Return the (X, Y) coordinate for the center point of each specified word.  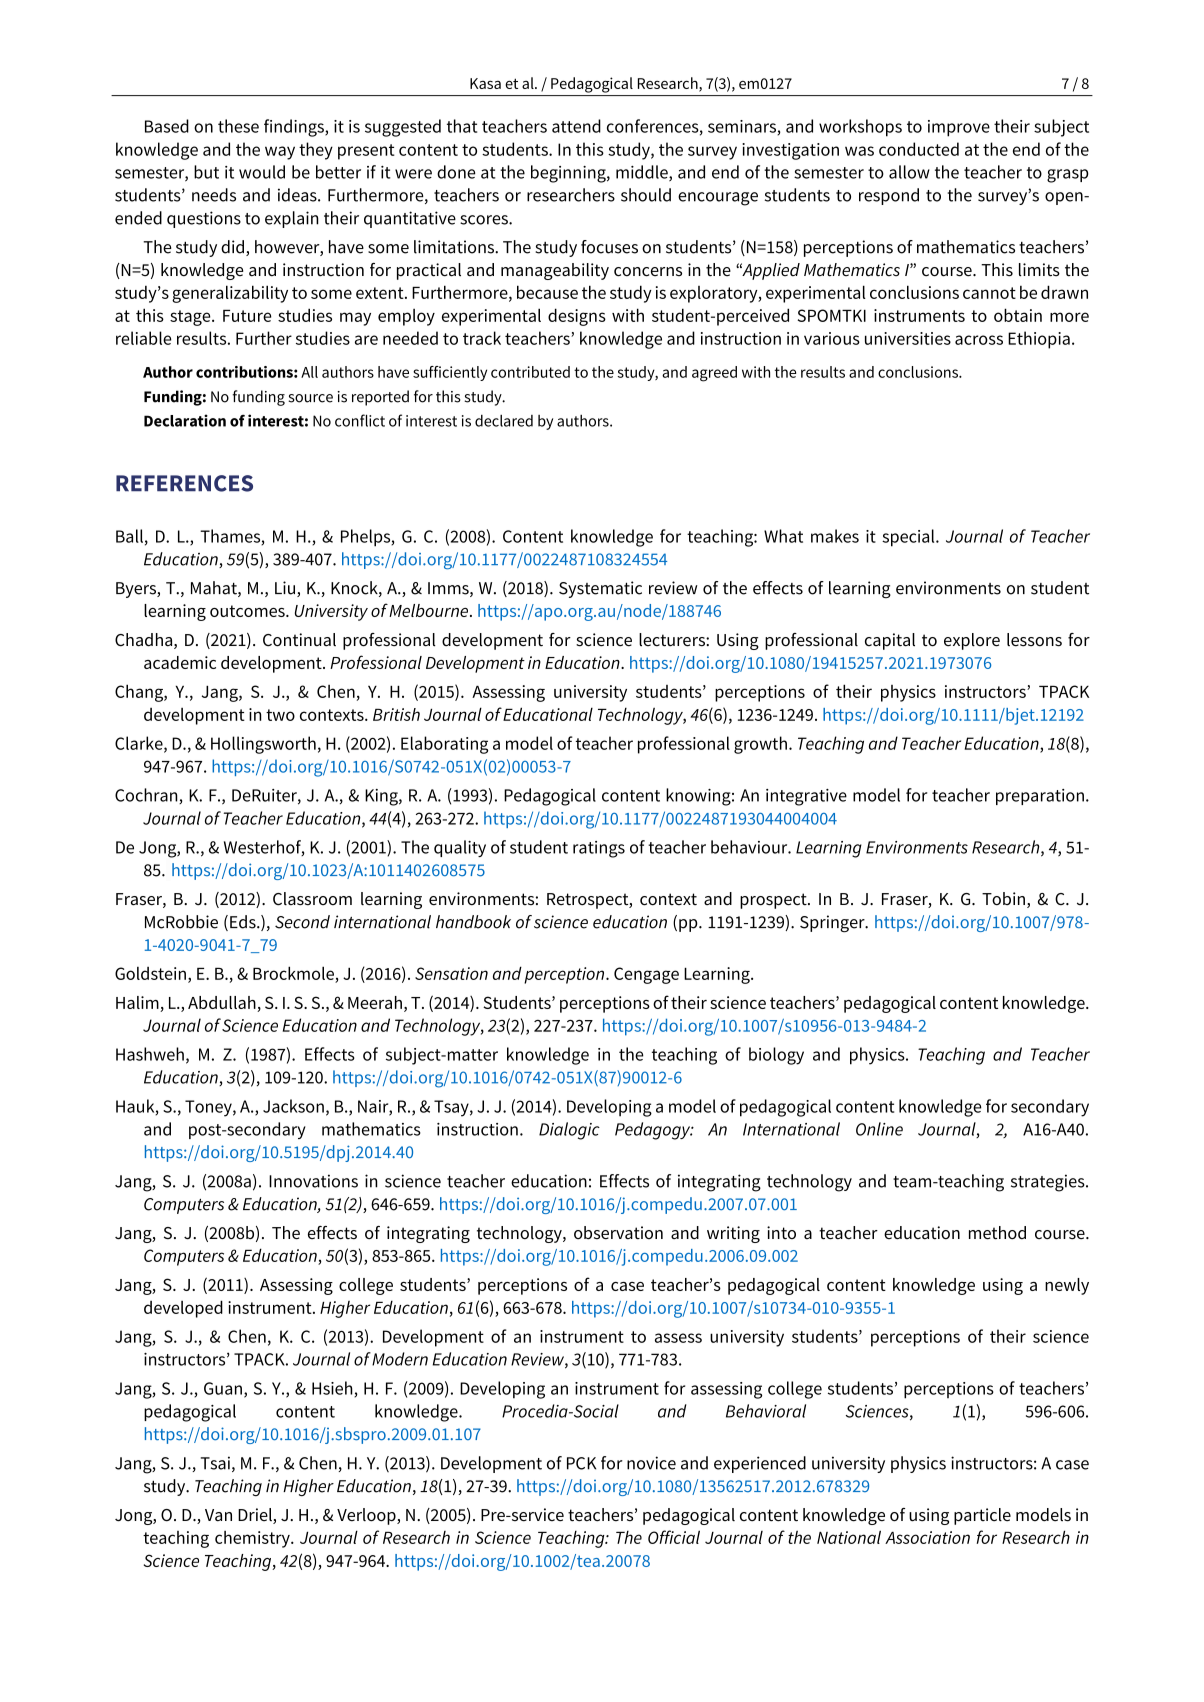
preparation (1040, 797)
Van (218, 1515)
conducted (919, 149)
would (262, 172)
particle (982, 1516)
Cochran (147, 796)
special (909, 538)
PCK (581, 1463)
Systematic (600, 589)
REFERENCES (184, 483)
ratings (599, 849)
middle (643, 173)
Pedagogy (654, 1131)
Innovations (313, 1181)
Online (879, 1129)
